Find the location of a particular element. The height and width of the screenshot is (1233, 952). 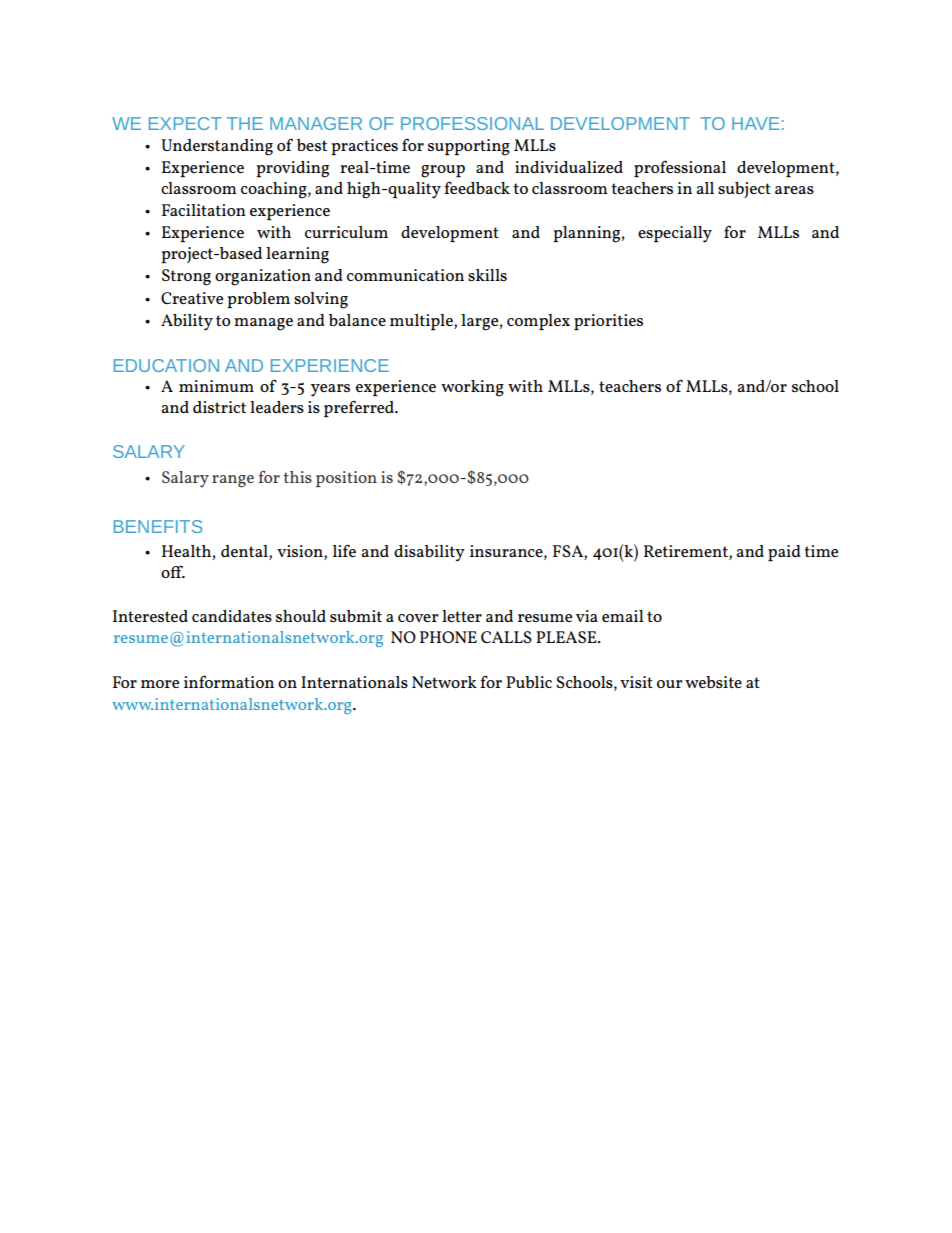

organization is located at coordinates (263, 277).
